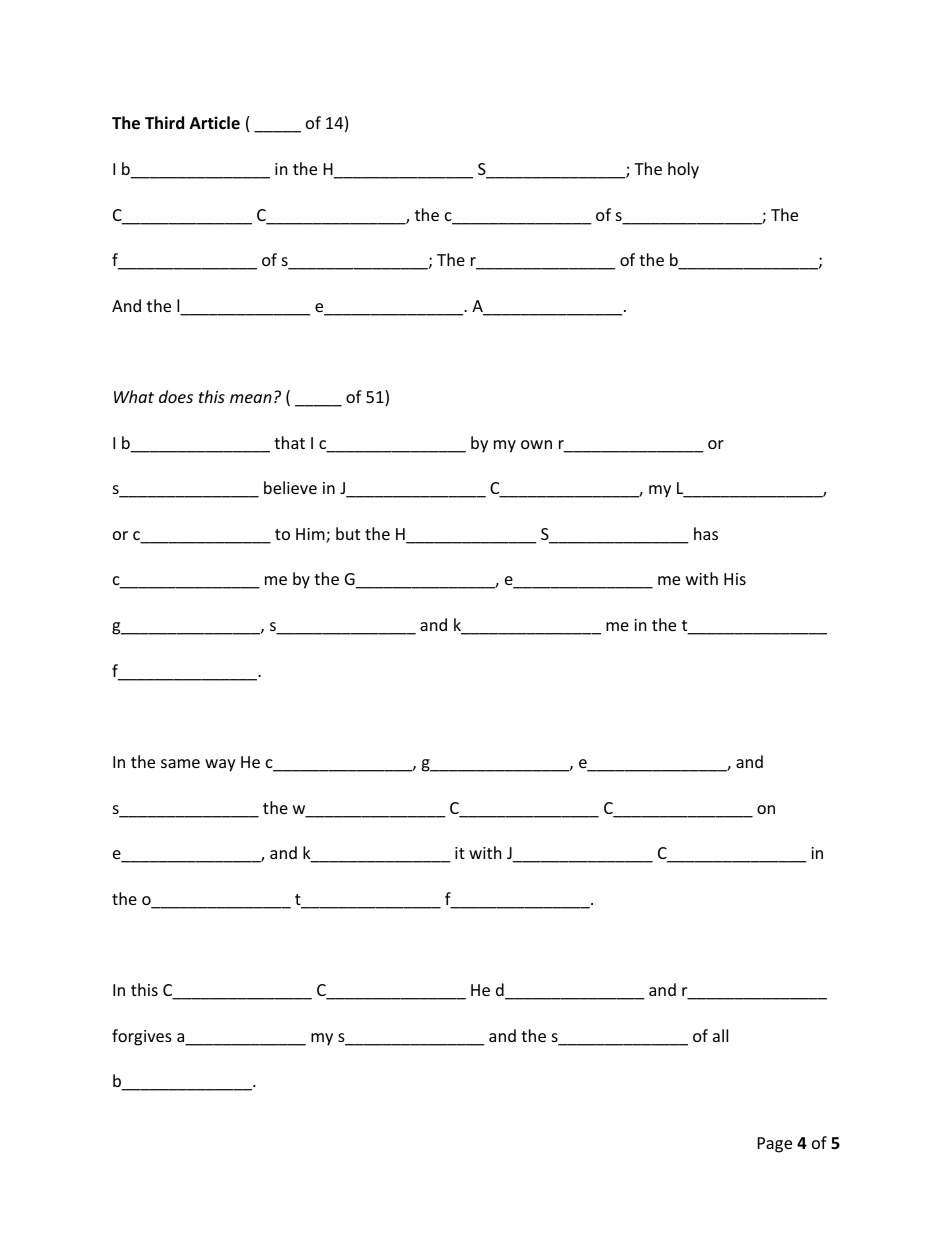 Image resolution: width=952 pixels, height=1233 pixels. What do you see at coordinates (720, 1035) in the page?
I see `all` at bounding box center [720, 1035].
